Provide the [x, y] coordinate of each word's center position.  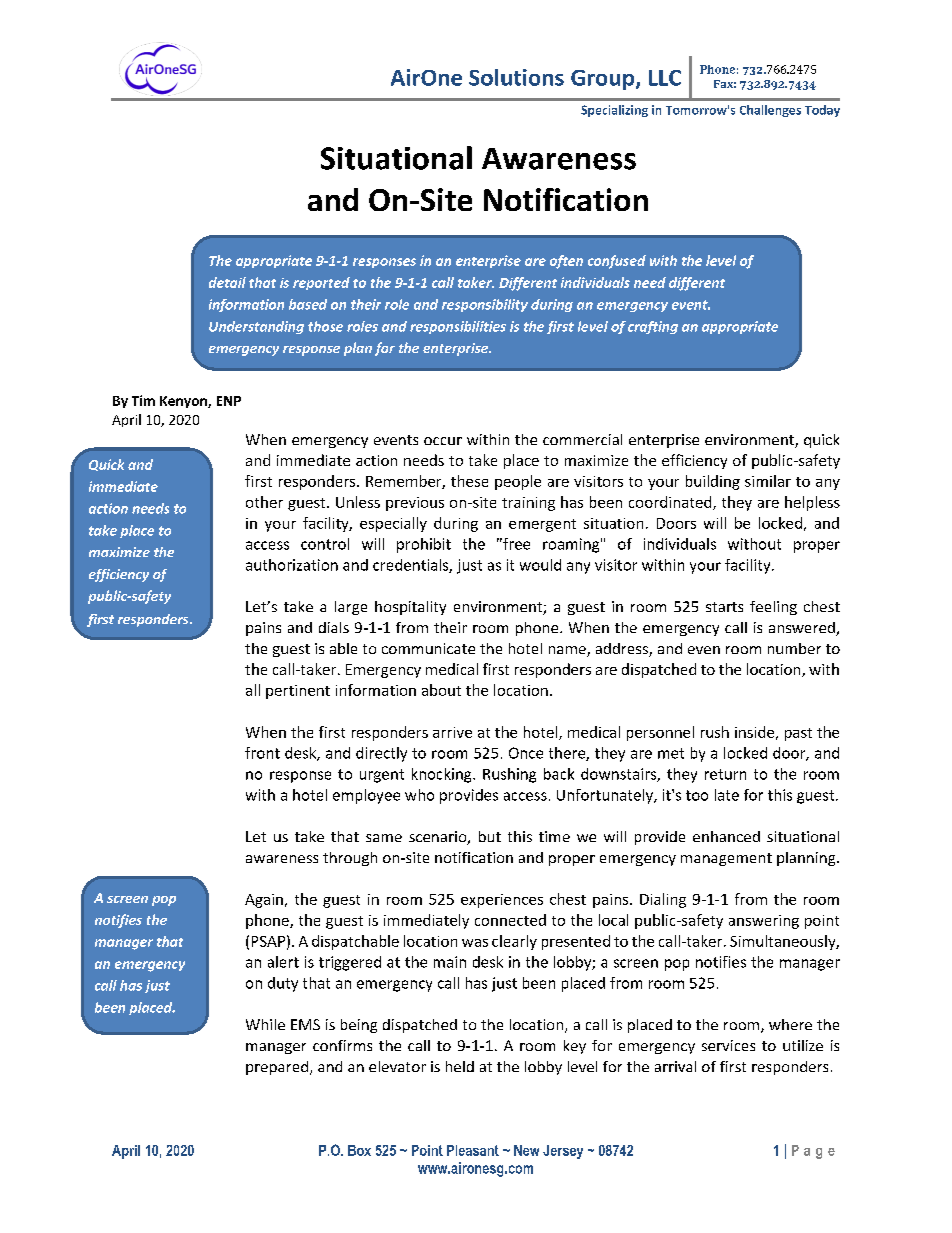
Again [264, 901]
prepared [277, 1068]
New [526, 1150]
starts [724, 607]
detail [227, 282]
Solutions [516, 77]
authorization [292, 565]
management [726, 859]
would [540, 565]
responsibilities [458, 327]
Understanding [256, 327]
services [728, 1045]
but [490, 836]
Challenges [770, 111]
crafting [653, 327]
